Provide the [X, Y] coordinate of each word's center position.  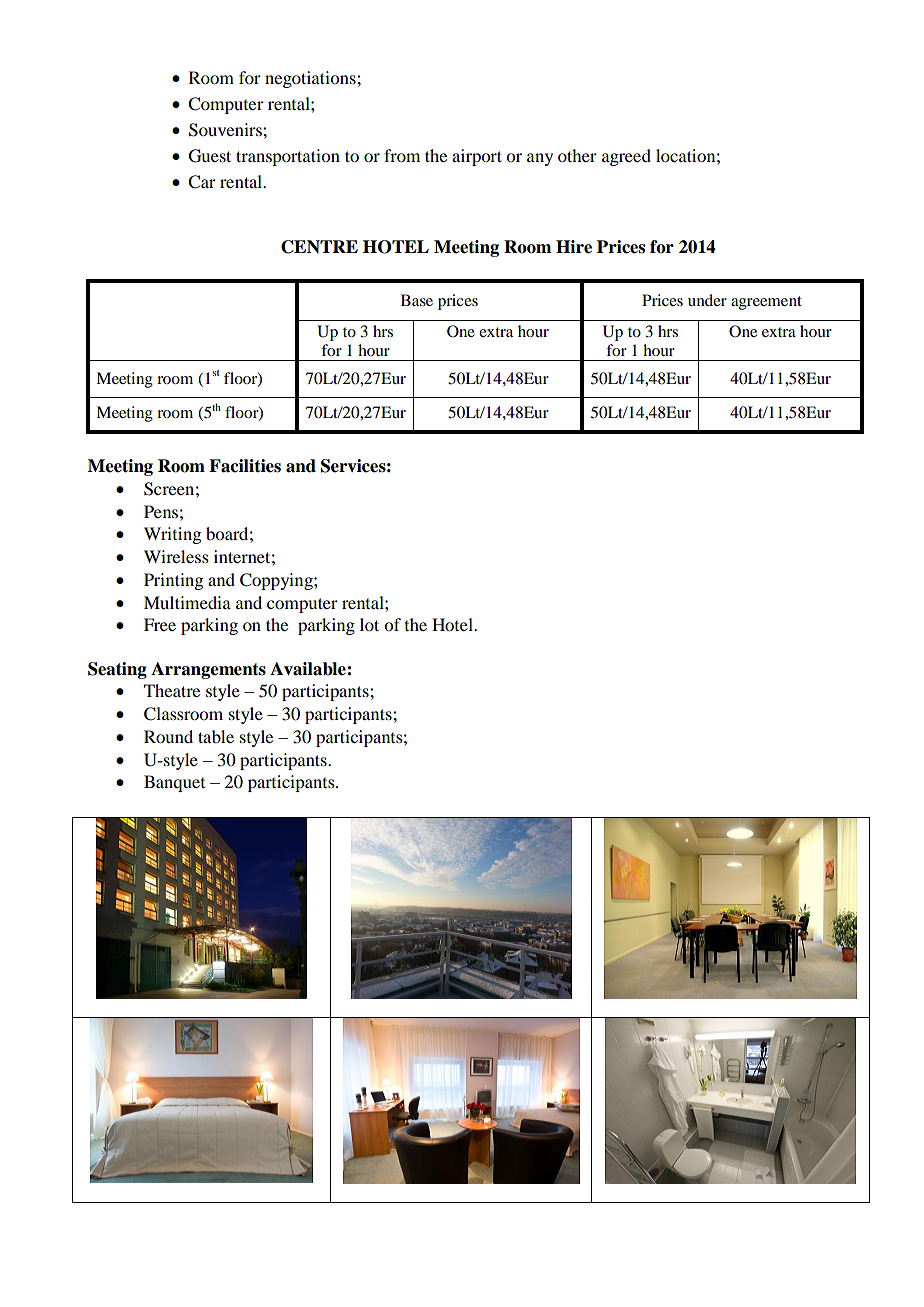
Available [309, 669]
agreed [626, 157]
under [707, 300]
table [216, 736]
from [402, 155]
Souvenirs [226, 130]
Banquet [174, 783]
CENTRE [319, 247]
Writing [172, 535]
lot [369, 624]
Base [417, 300]
